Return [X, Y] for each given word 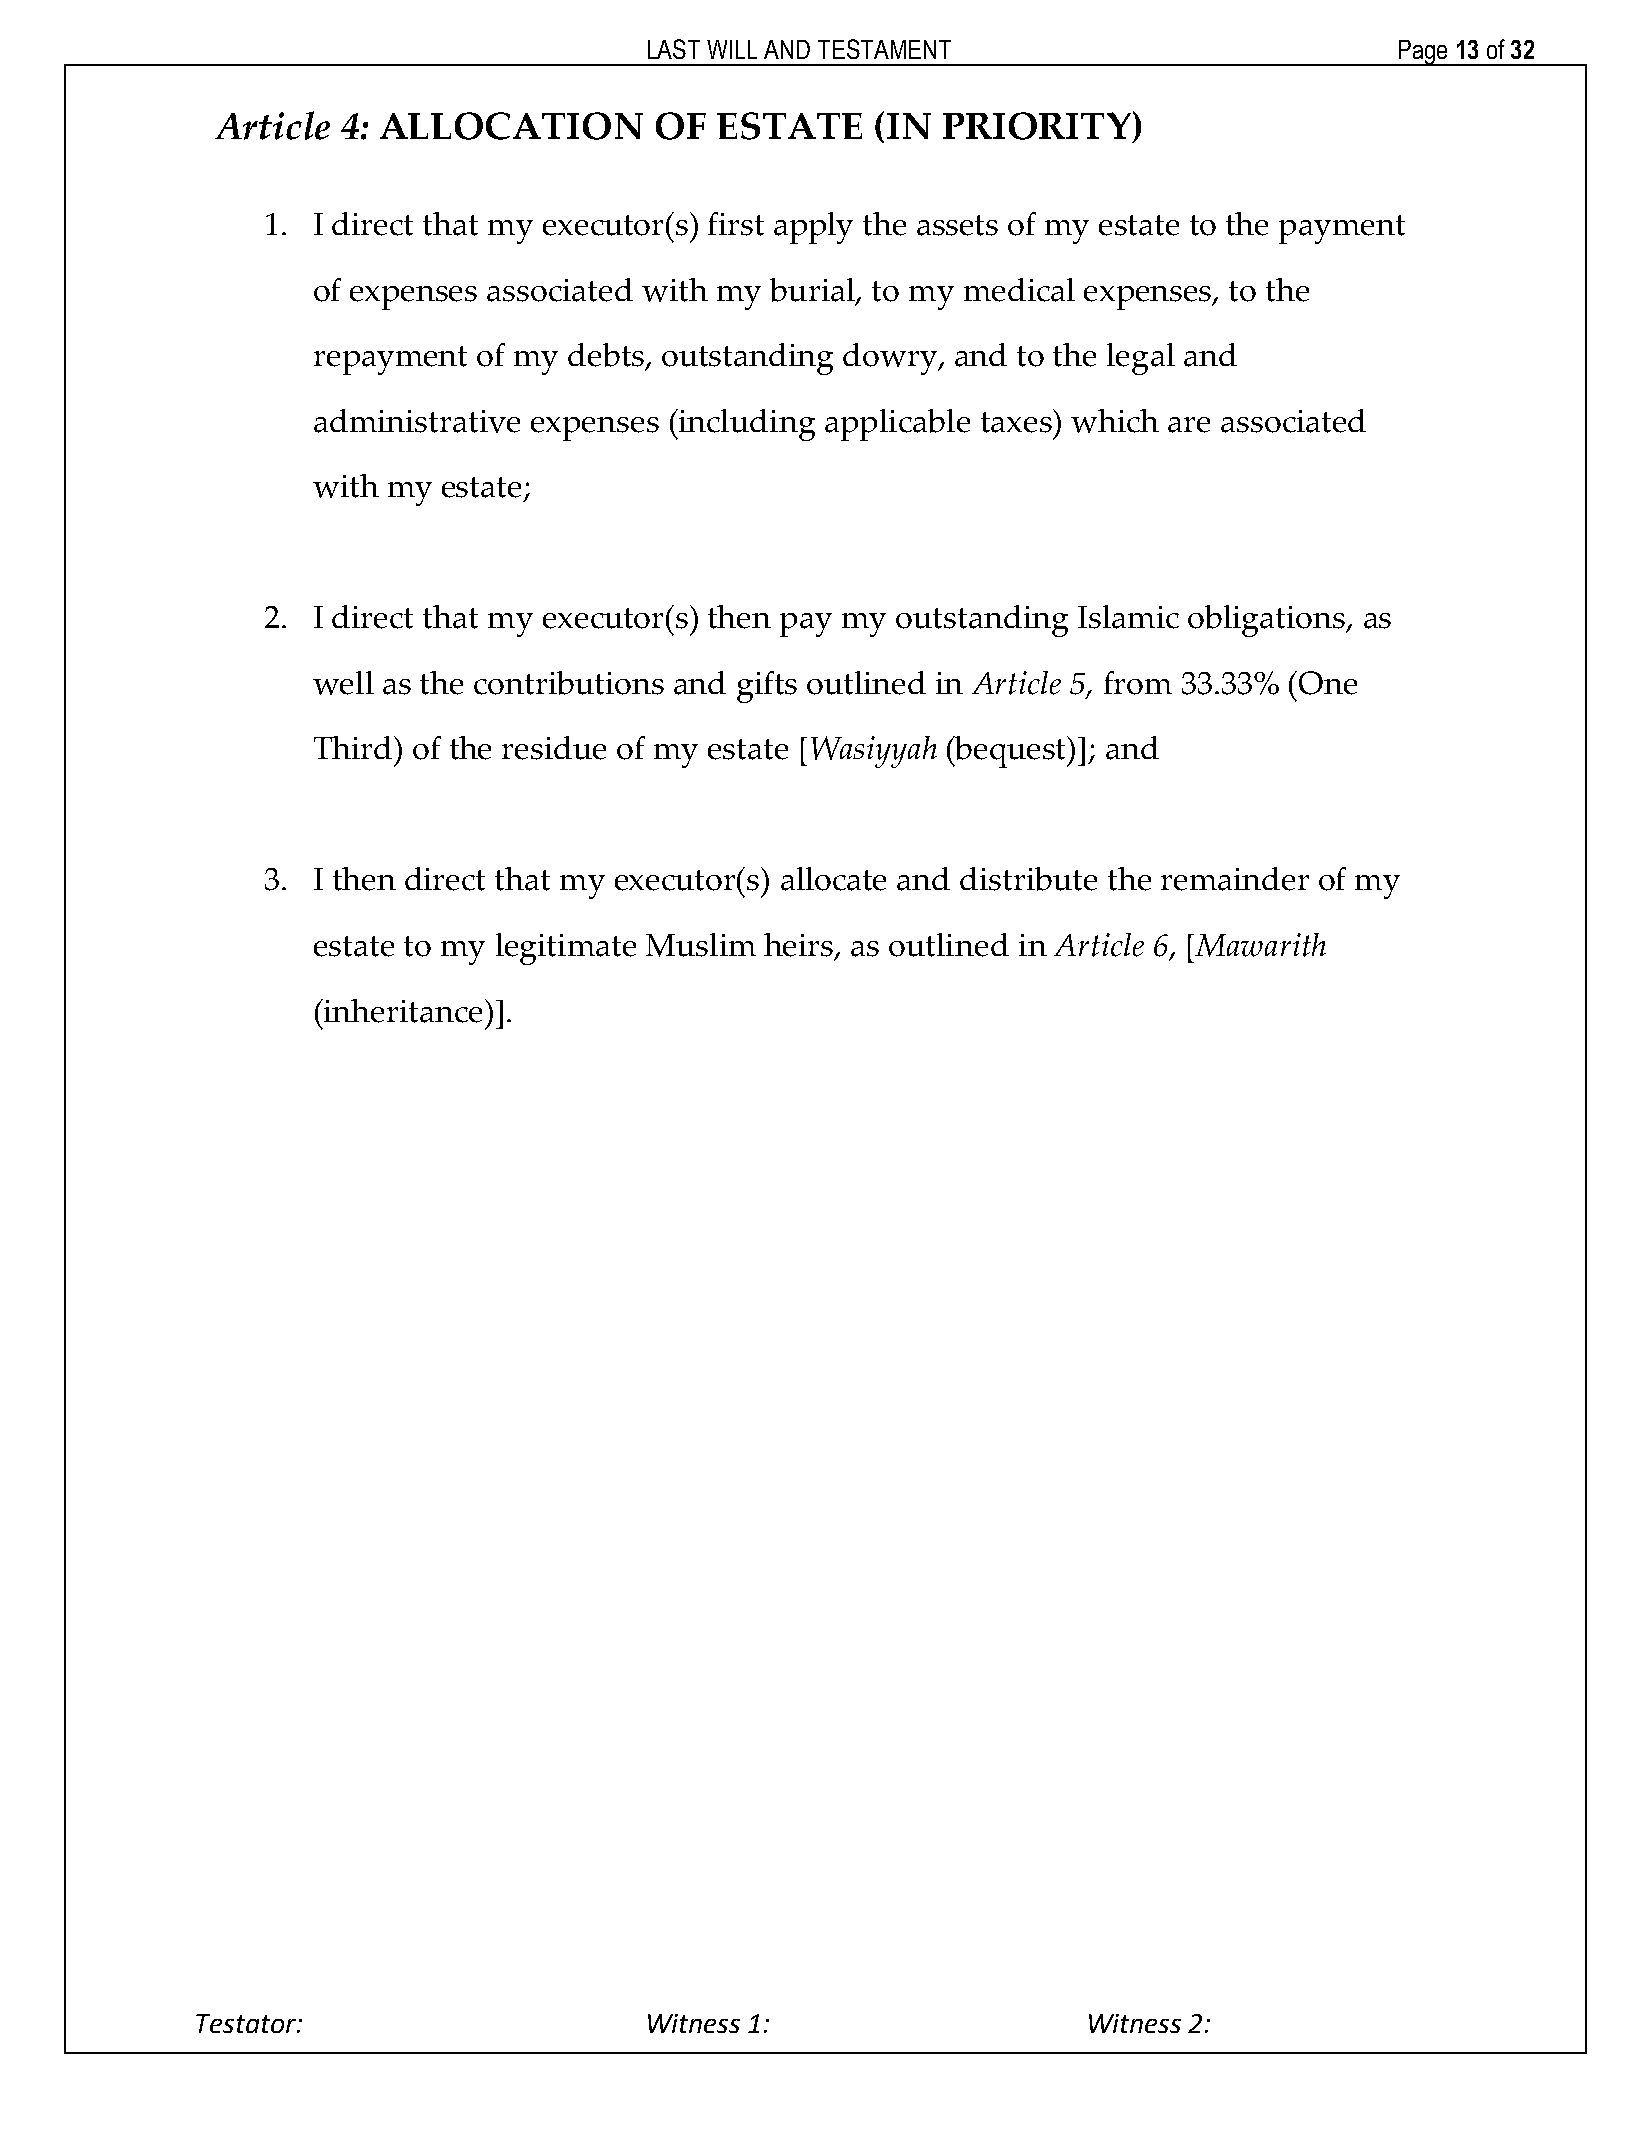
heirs [800, 946]
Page [1423, 53]
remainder [1235, 879]
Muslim [701, 945]
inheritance [402, 1011]
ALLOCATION [511, 126]
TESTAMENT [884, 49]
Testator [247, 2023]
